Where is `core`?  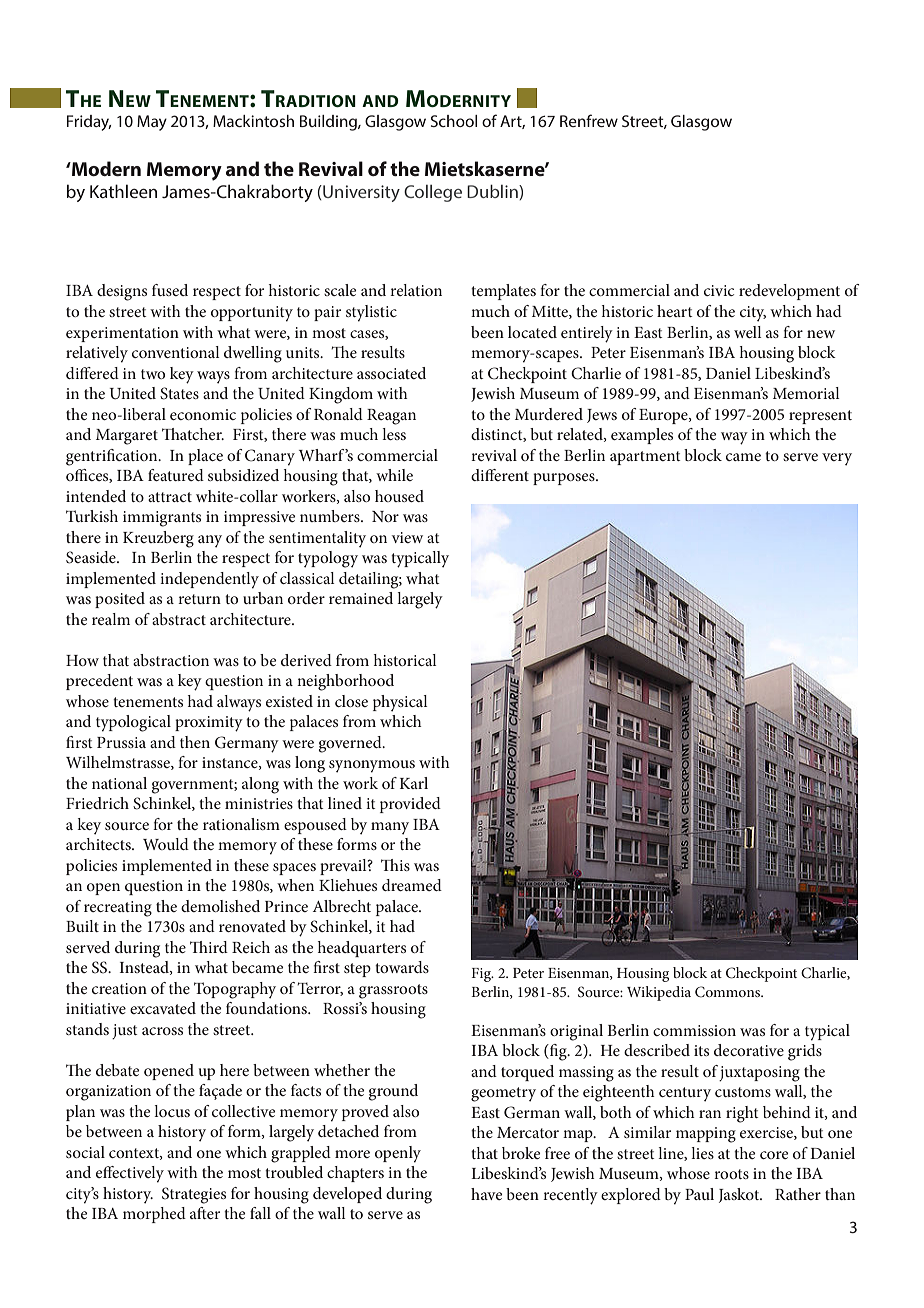
core is located at coordinates (774, 1155).
